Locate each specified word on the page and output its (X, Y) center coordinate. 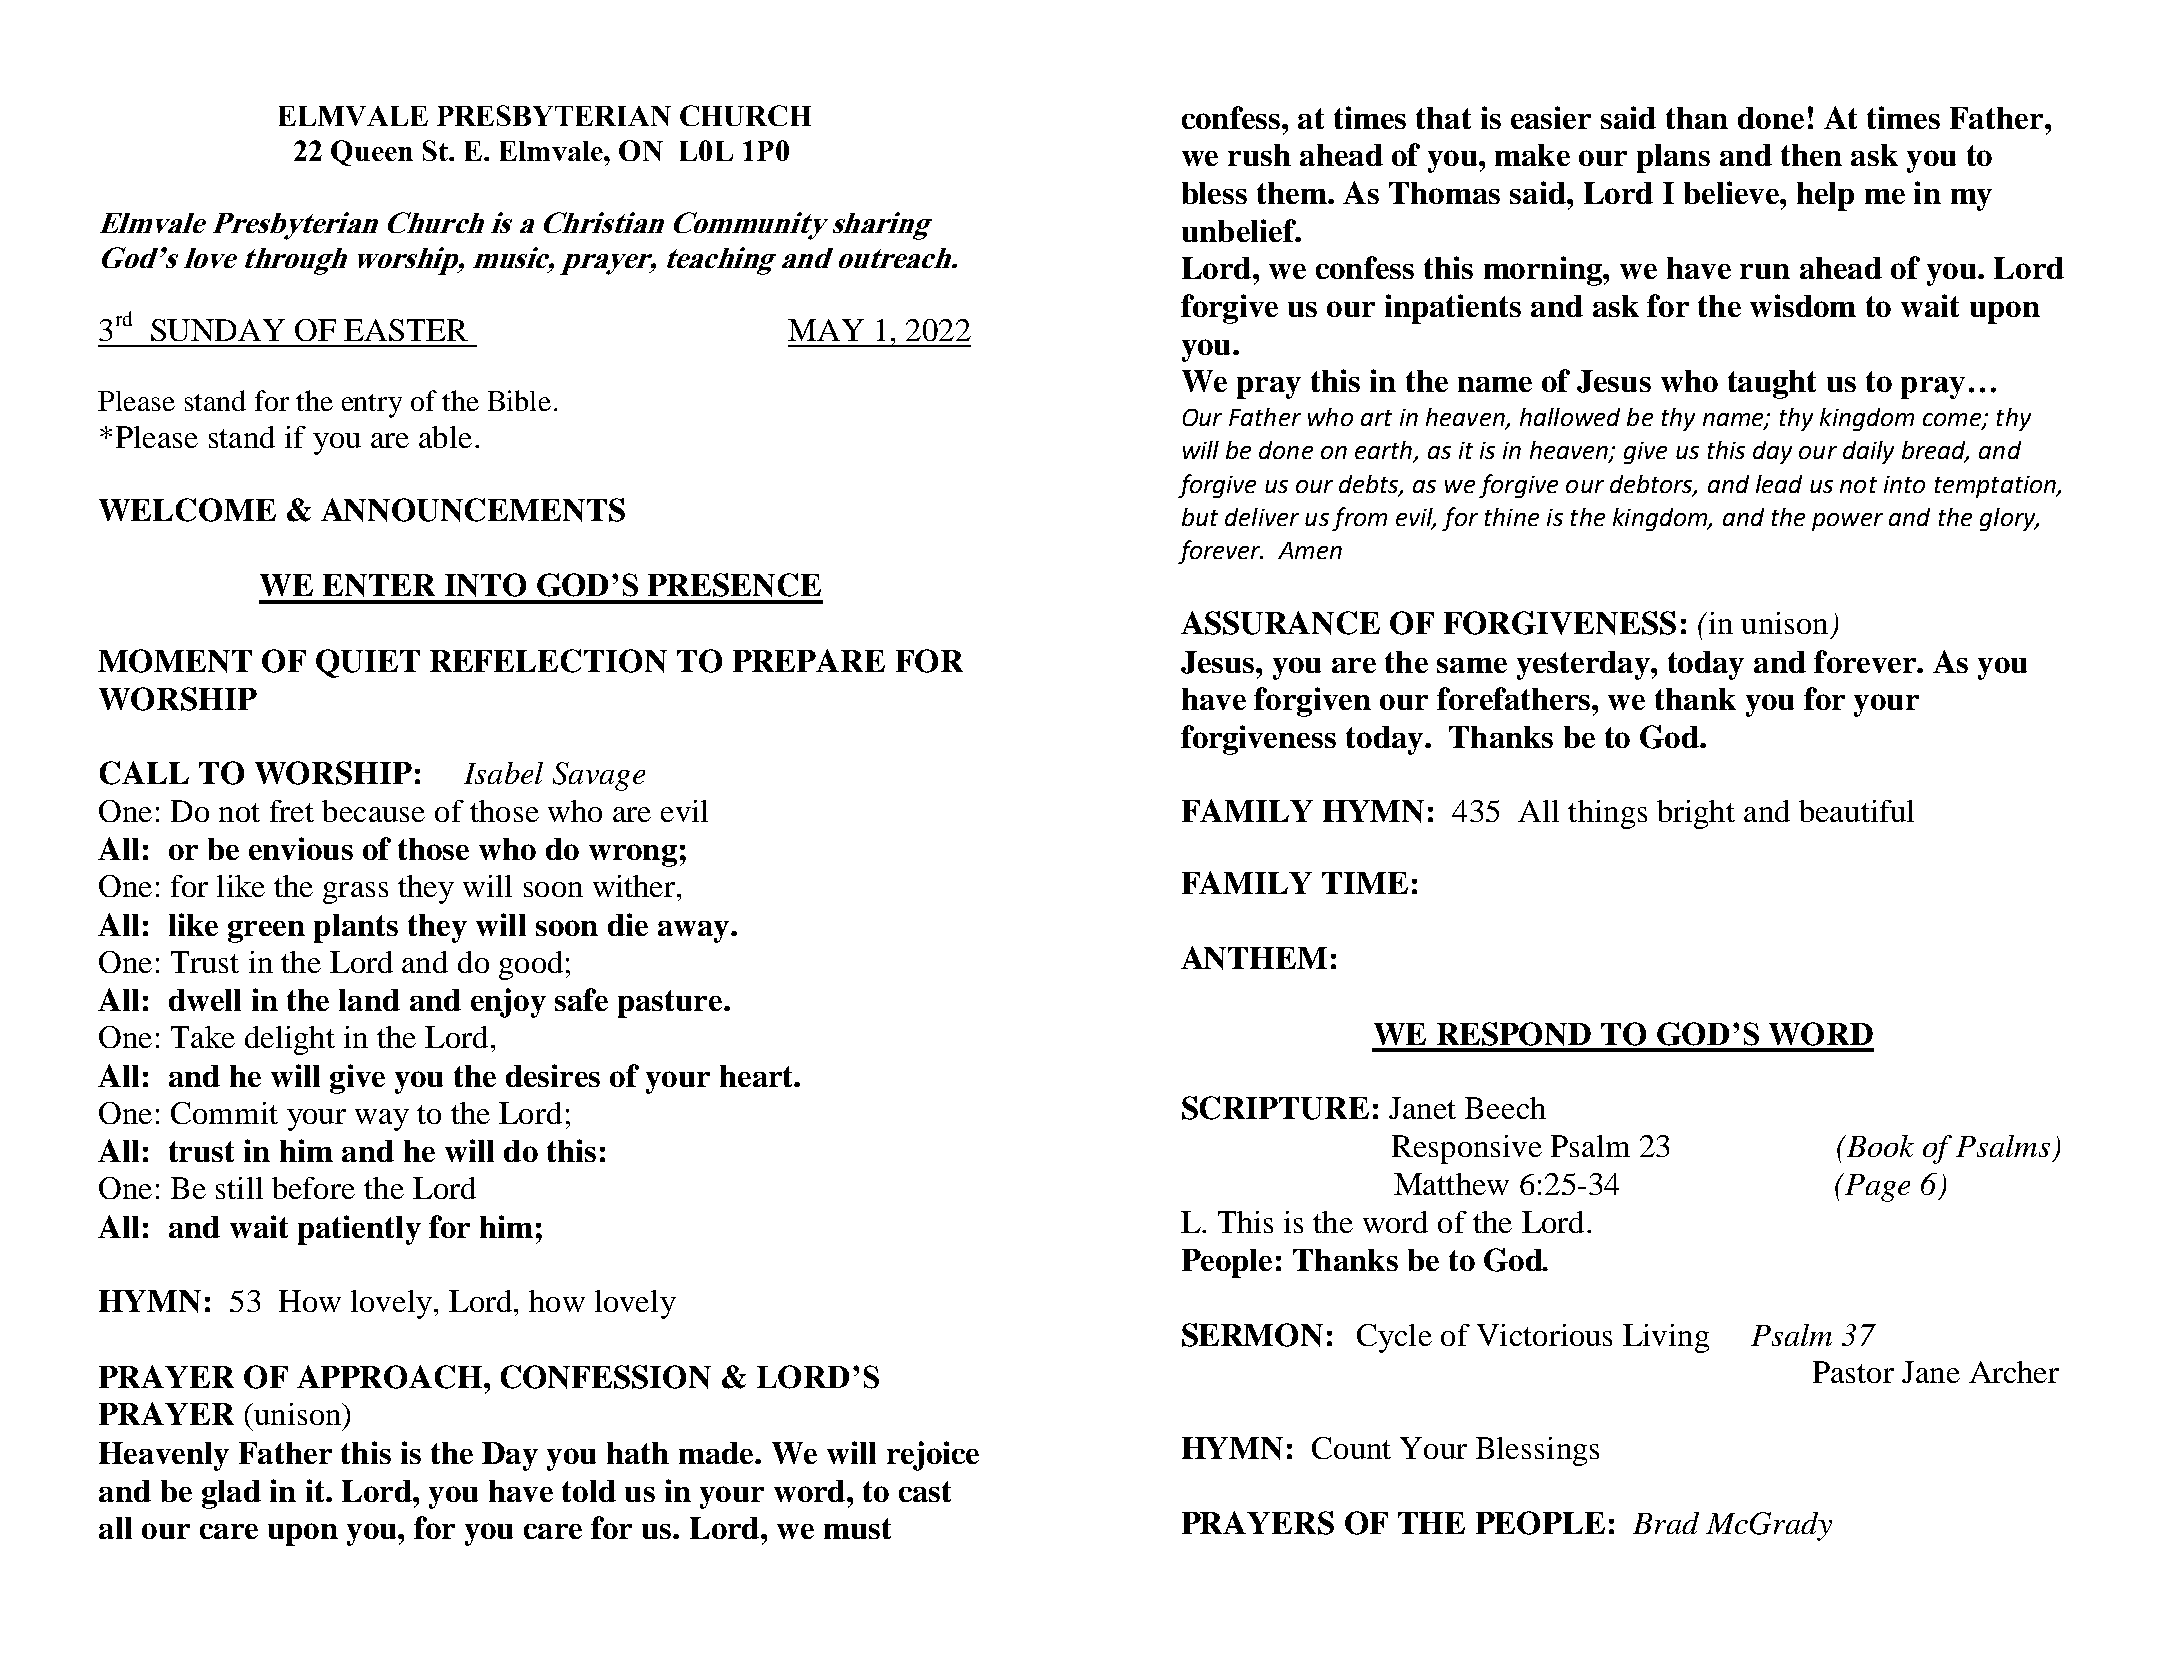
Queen (372, 153)
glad (231, 1494)
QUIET (368, 663)
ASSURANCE (1280, 623)
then (1811, 155)
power (1847, 522)
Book (1879, 1146)
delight (290, 1040)
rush (1259, 155)
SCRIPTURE (1275, 1108)
